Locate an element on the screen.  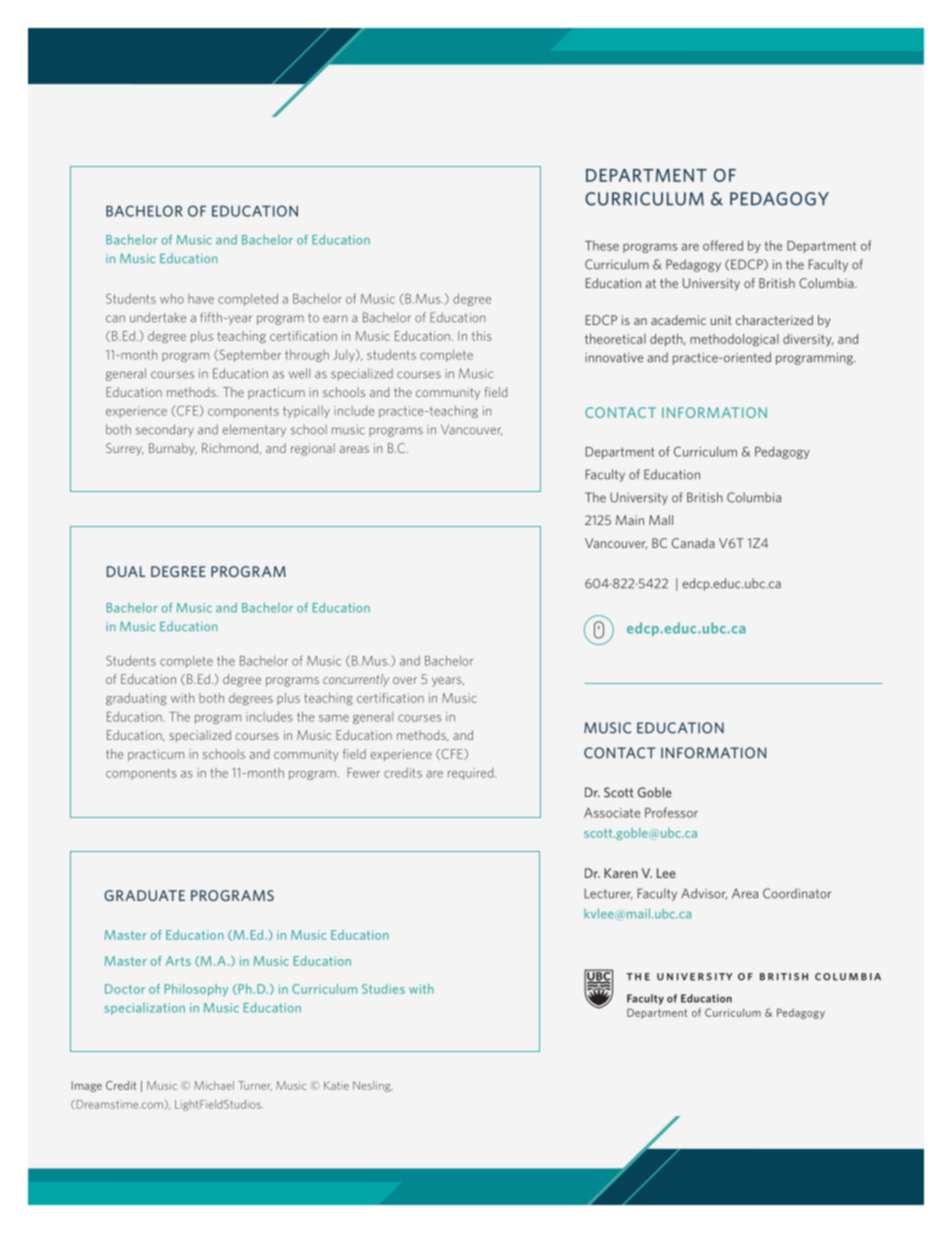
graduating is located at coordinates (136, 699).
